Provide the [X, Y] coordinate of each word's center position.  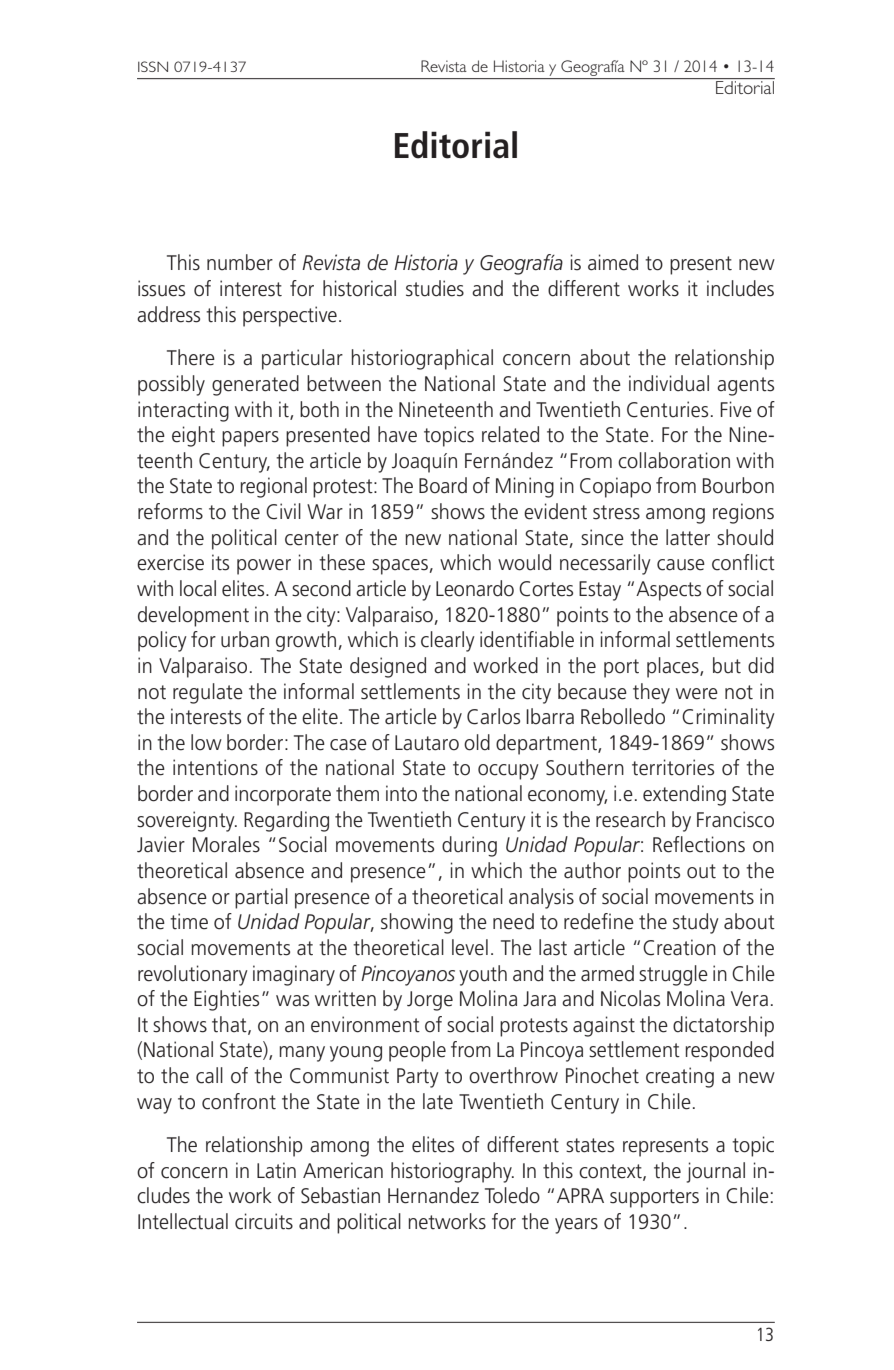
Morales [226, 844]
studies [435, 288]
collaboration [674, 460]
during [469, 846]
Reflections [699, 844]
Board [443, 485]
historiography [452, 1172]
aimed [613, 262]
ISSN [153, 66]
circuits [264, 1221]
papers [250, 439]
